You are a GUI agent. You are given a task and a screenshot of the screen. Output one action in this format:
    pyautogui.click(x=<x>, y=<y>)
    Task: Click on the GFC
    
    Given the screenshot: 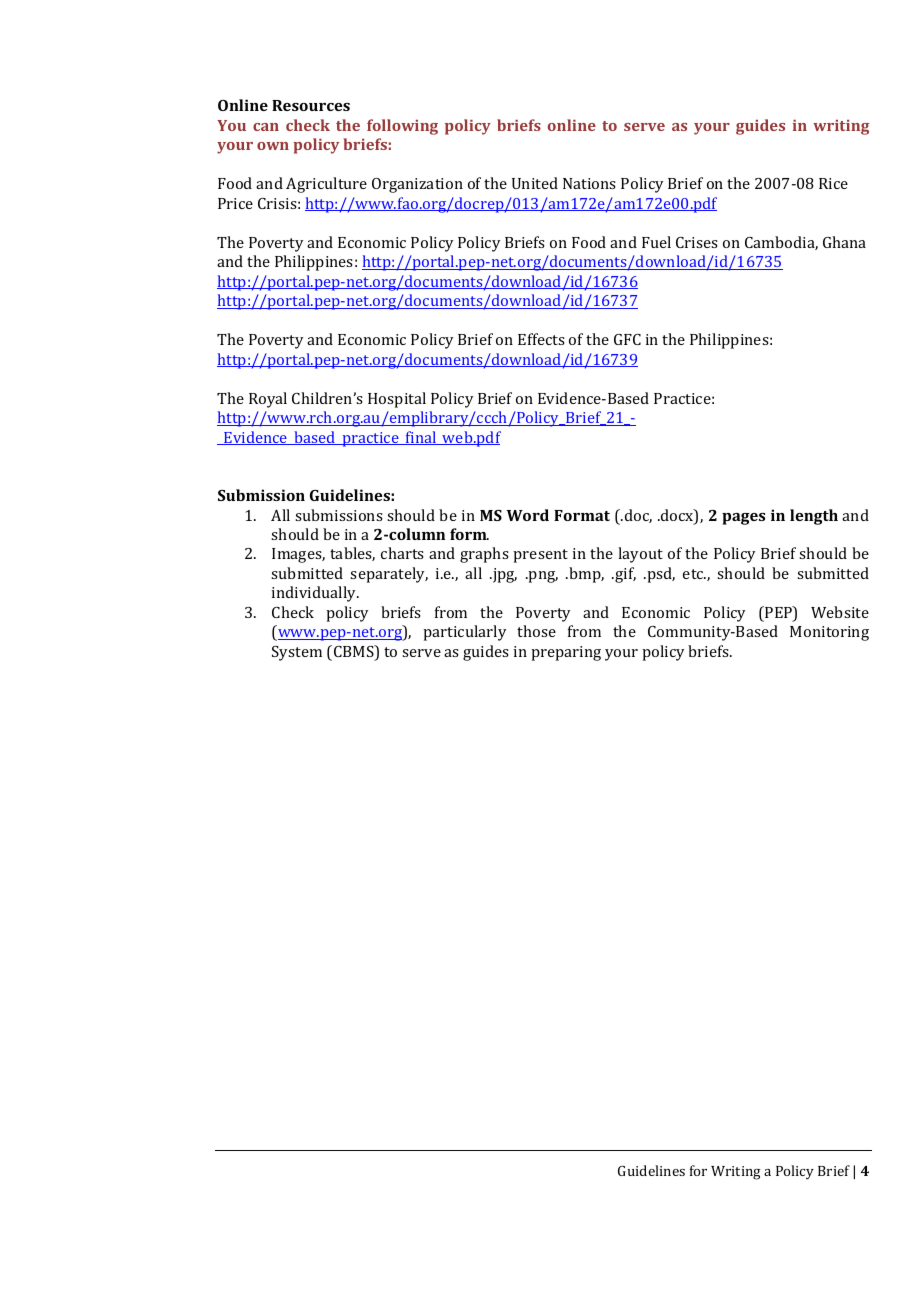 What is the action you would take?
    pyautogui.click(x=627, y=339)
